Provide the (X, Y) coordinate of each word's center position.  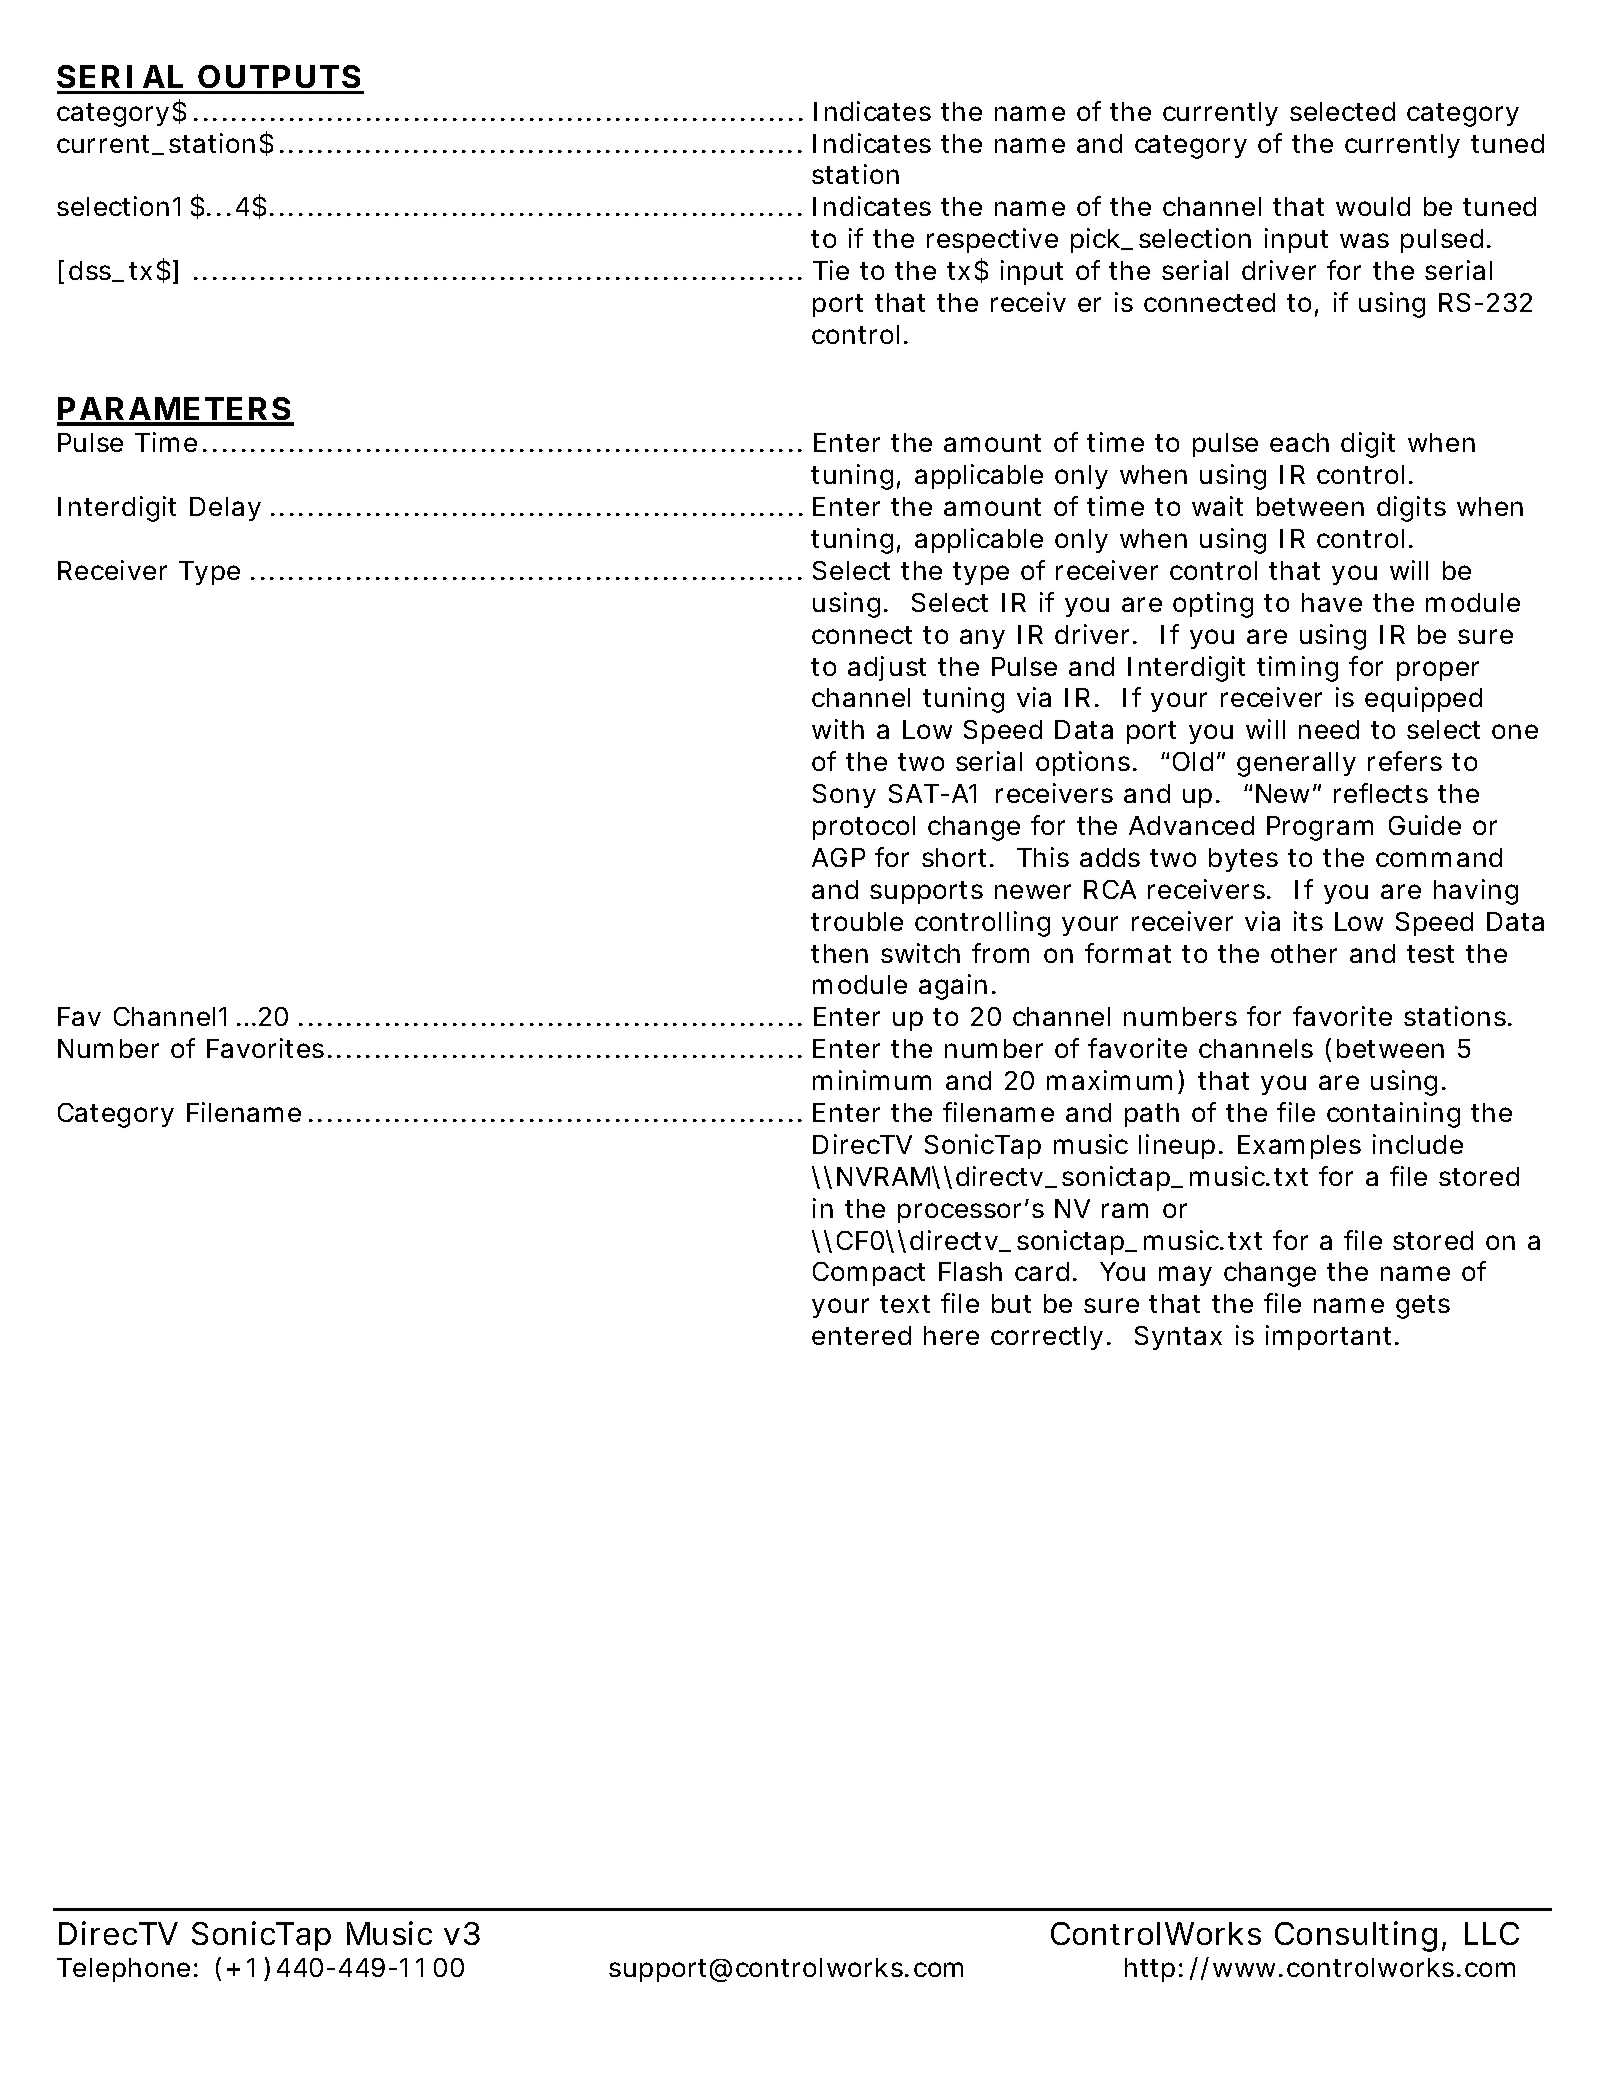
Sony (844, 796)
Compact (869, 1274)
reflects (1381, 793)
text (905, 1304)
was (1364, 240)
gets (1423, 1307)
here (951, 1335)
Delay (225, 509)
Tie (831, 270)
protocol (864, 828)
